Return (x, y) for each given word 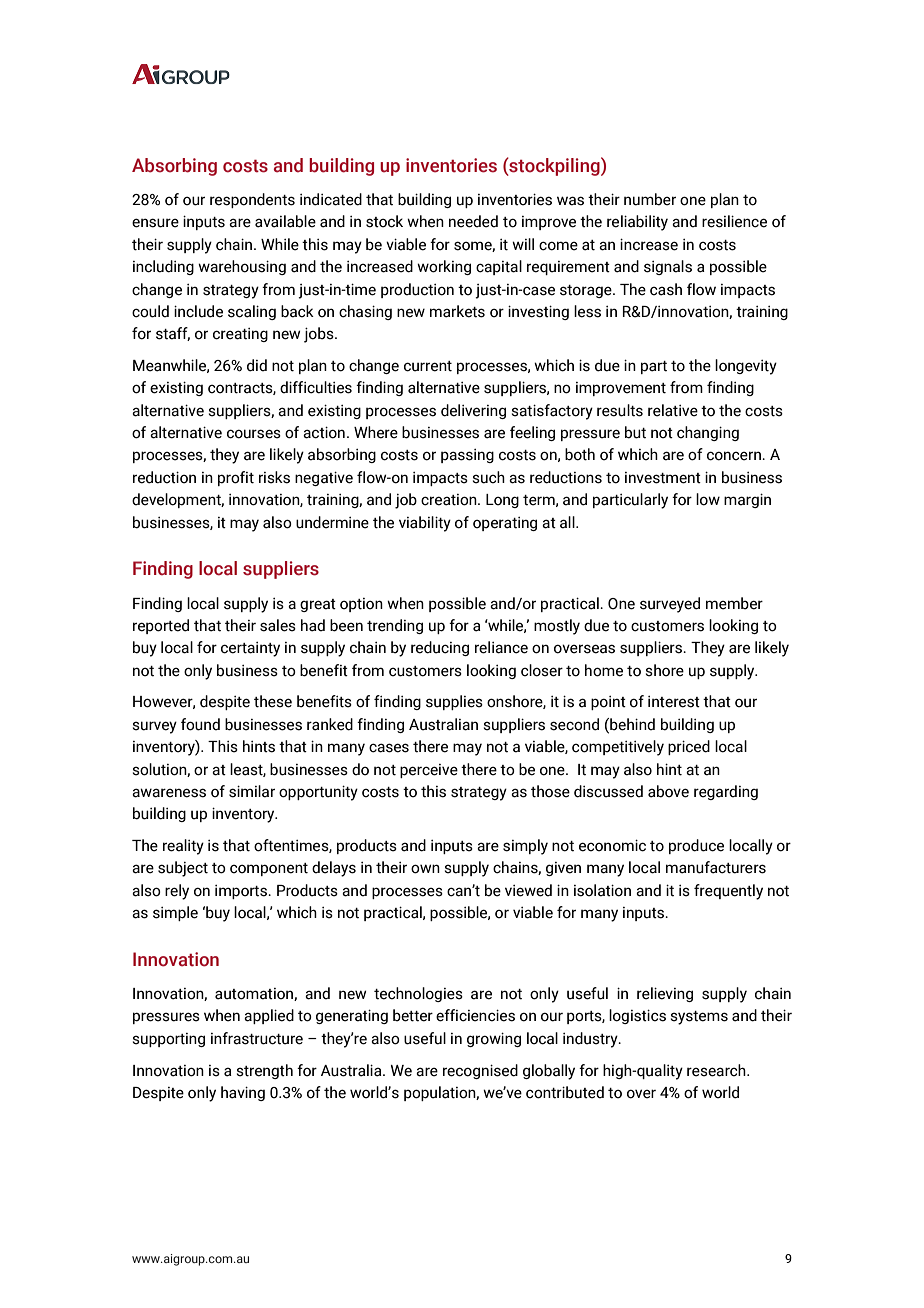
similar (252, 791)
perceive (429, 771)
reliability (637, 223)
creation (450, 500)
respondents (252, 200)
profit (236, 478)
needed (473, 221)
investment (663, 478)
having (243, 1093)
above (668, 791)
